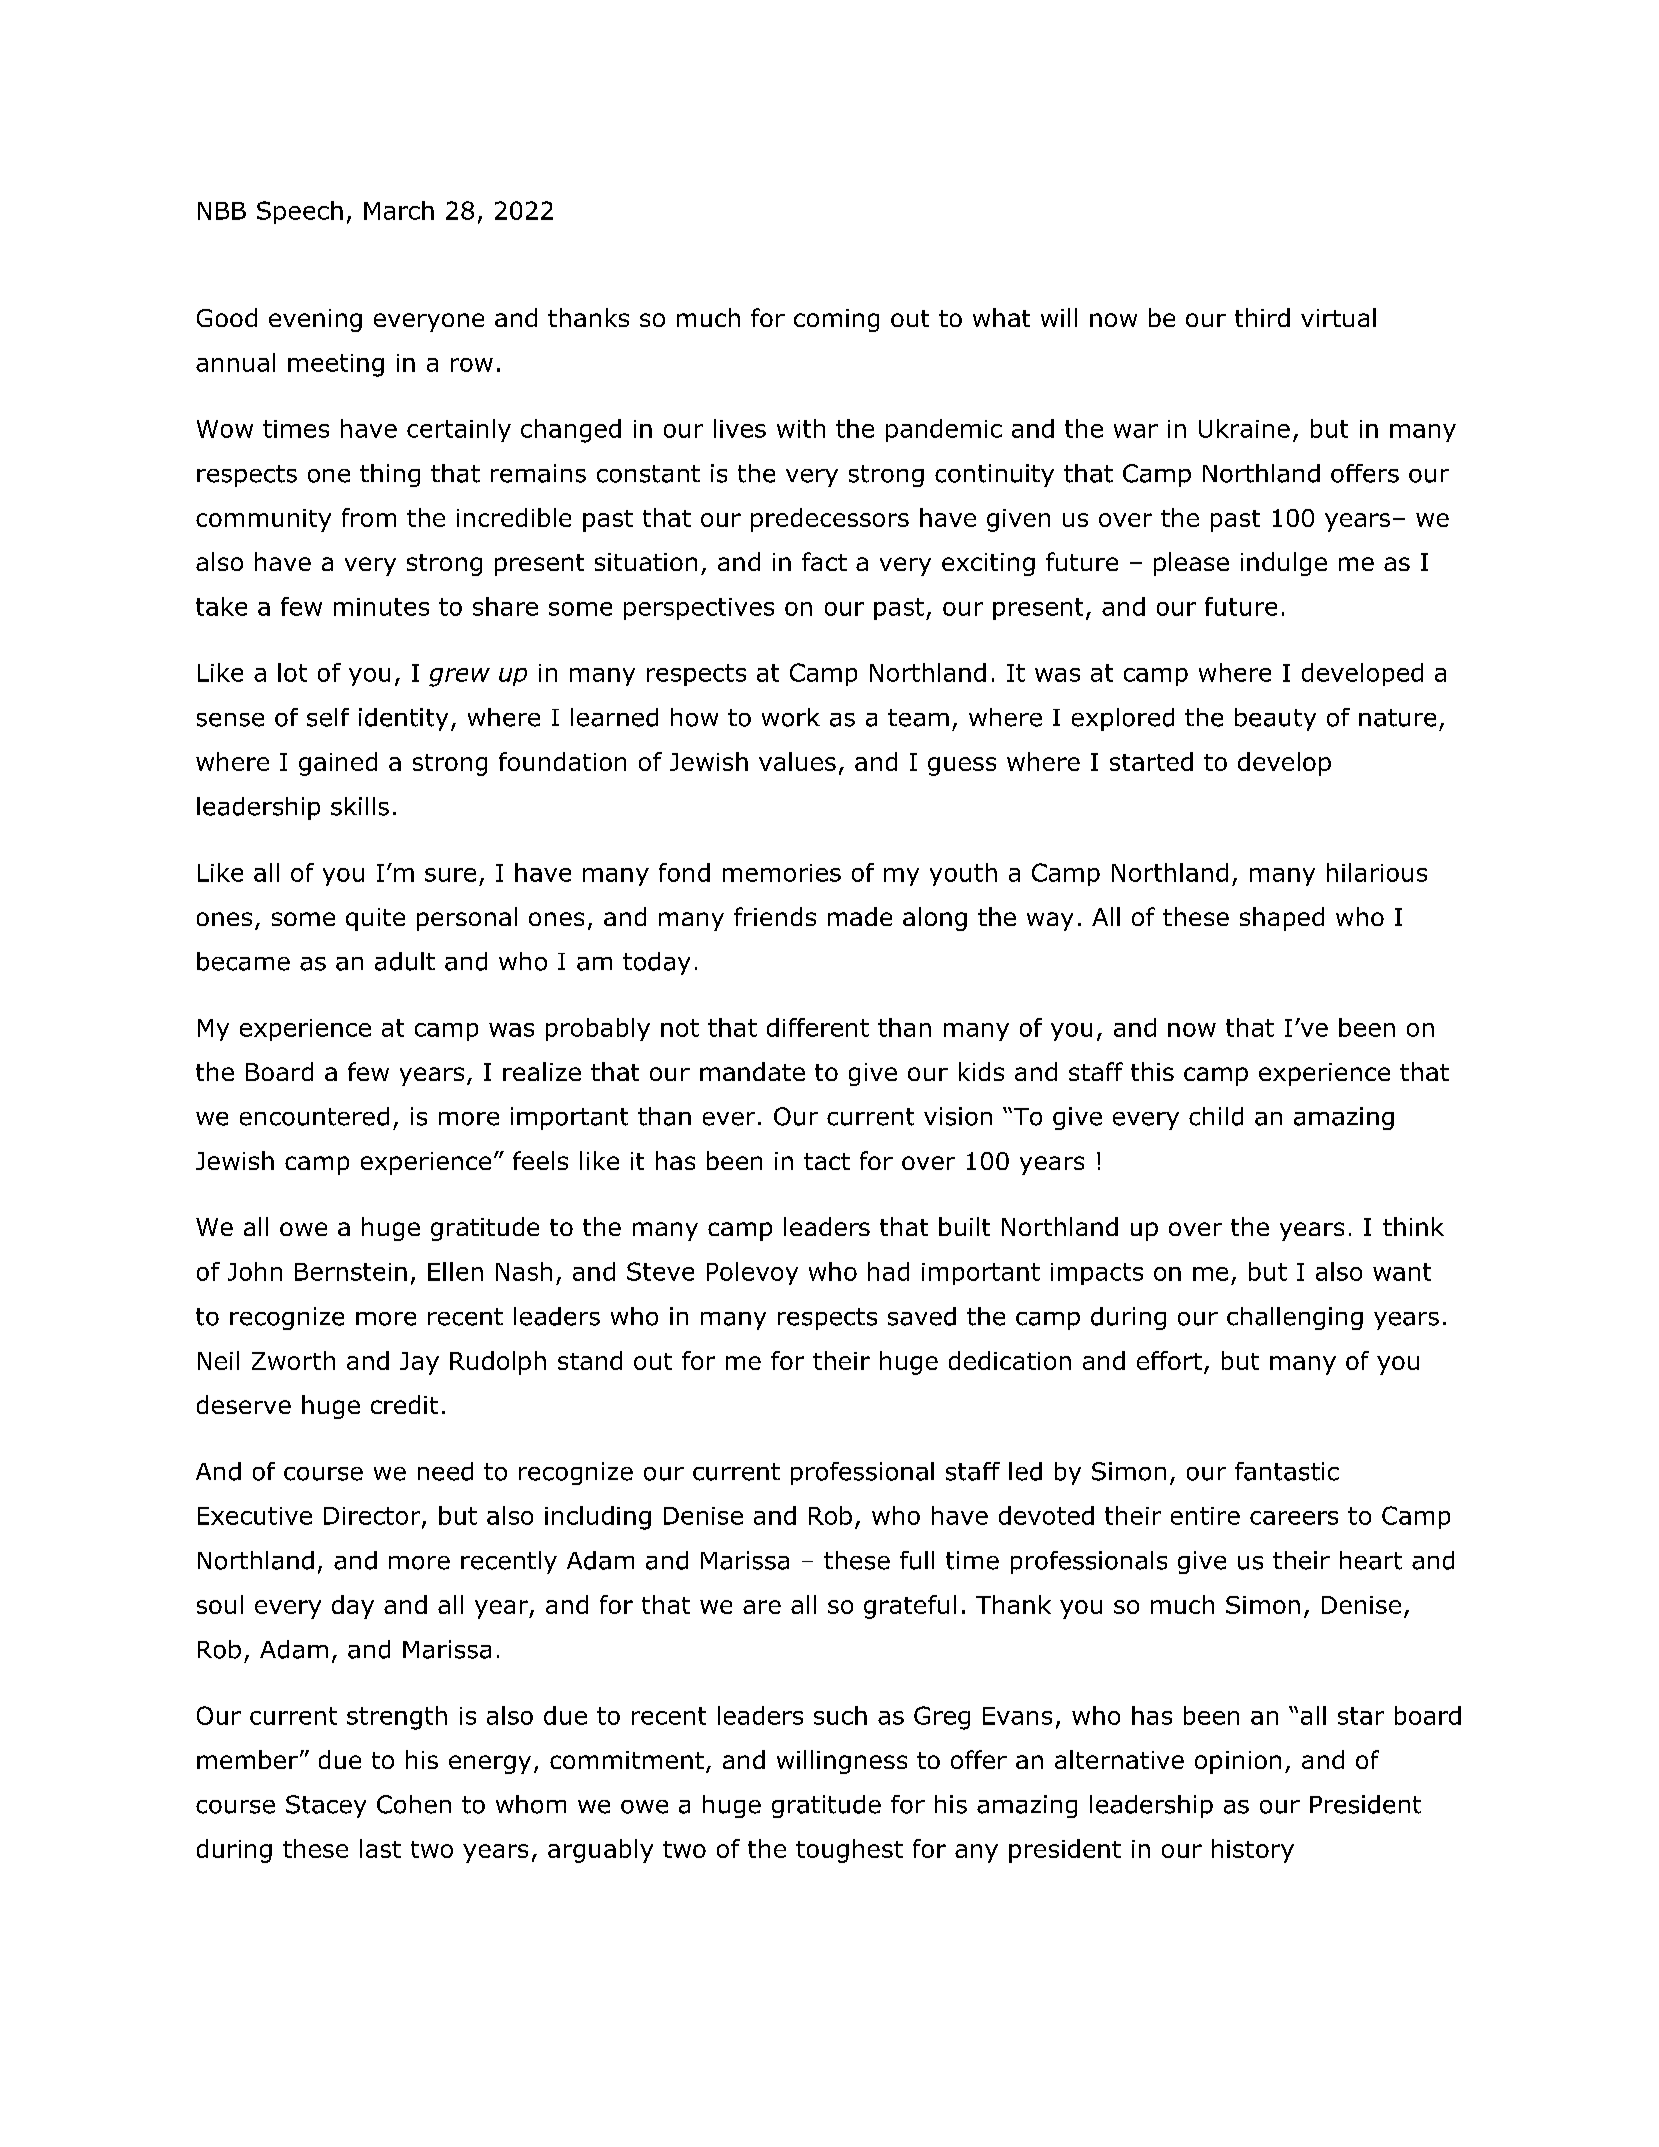 The image size is (1659, 2147). Describe the element at coordinates (326, 1806) in the image. I see `Stacey` at that location.
